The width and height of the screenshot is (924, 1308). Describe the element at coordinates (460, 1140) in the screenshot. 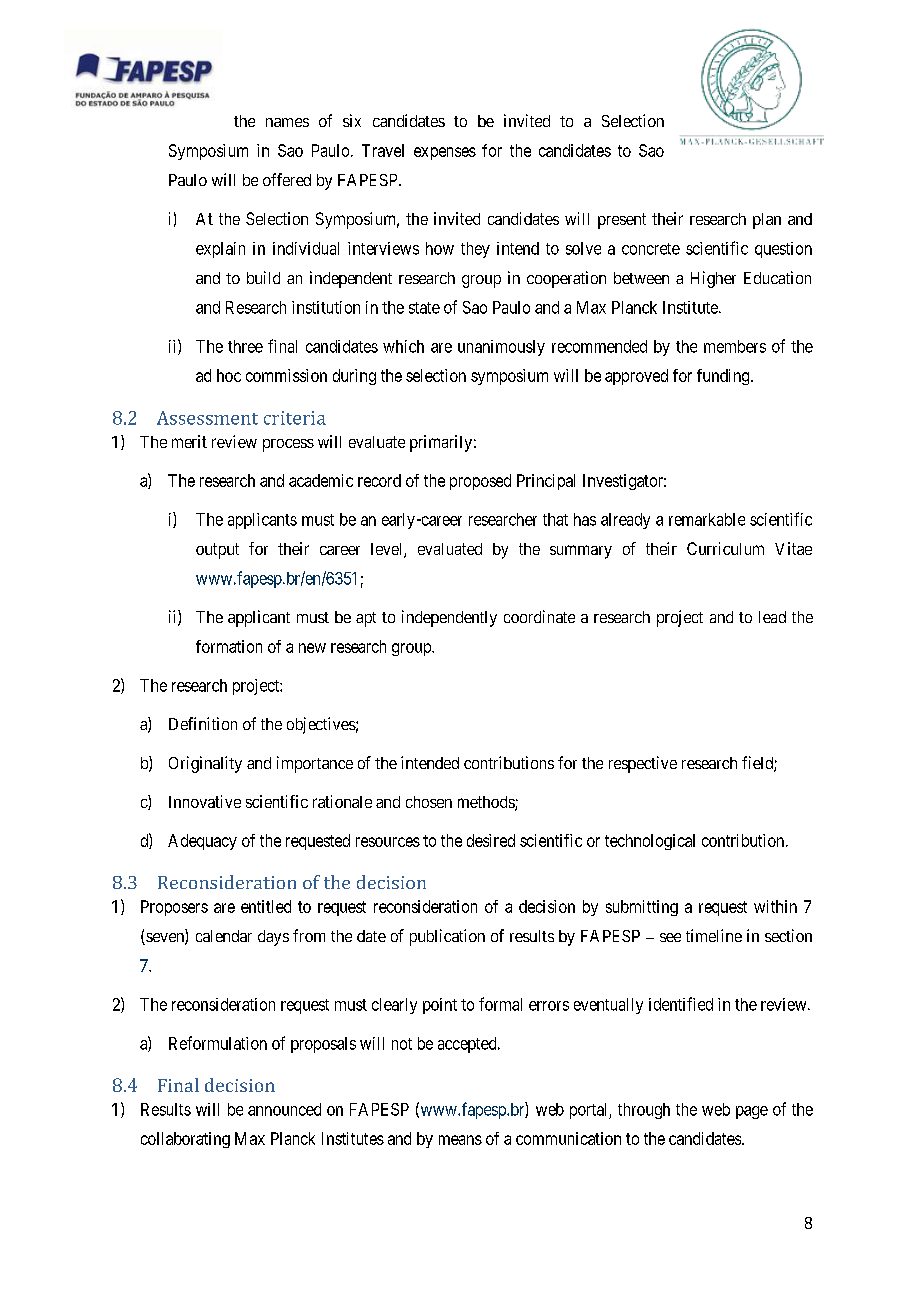

I see `means` at that location.
